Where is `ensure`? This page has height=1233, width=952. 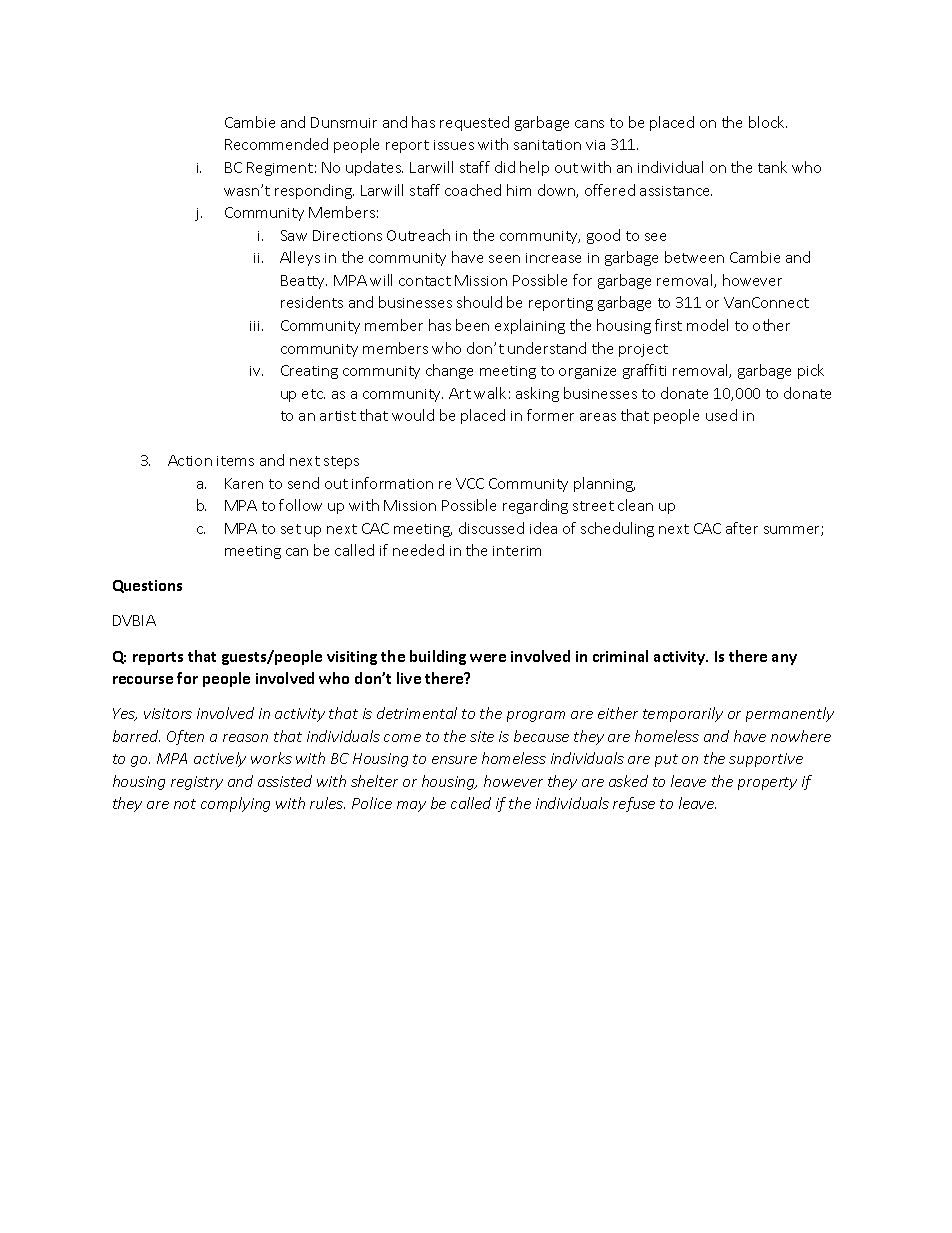
ensure is located at coordinates (454, 760).
